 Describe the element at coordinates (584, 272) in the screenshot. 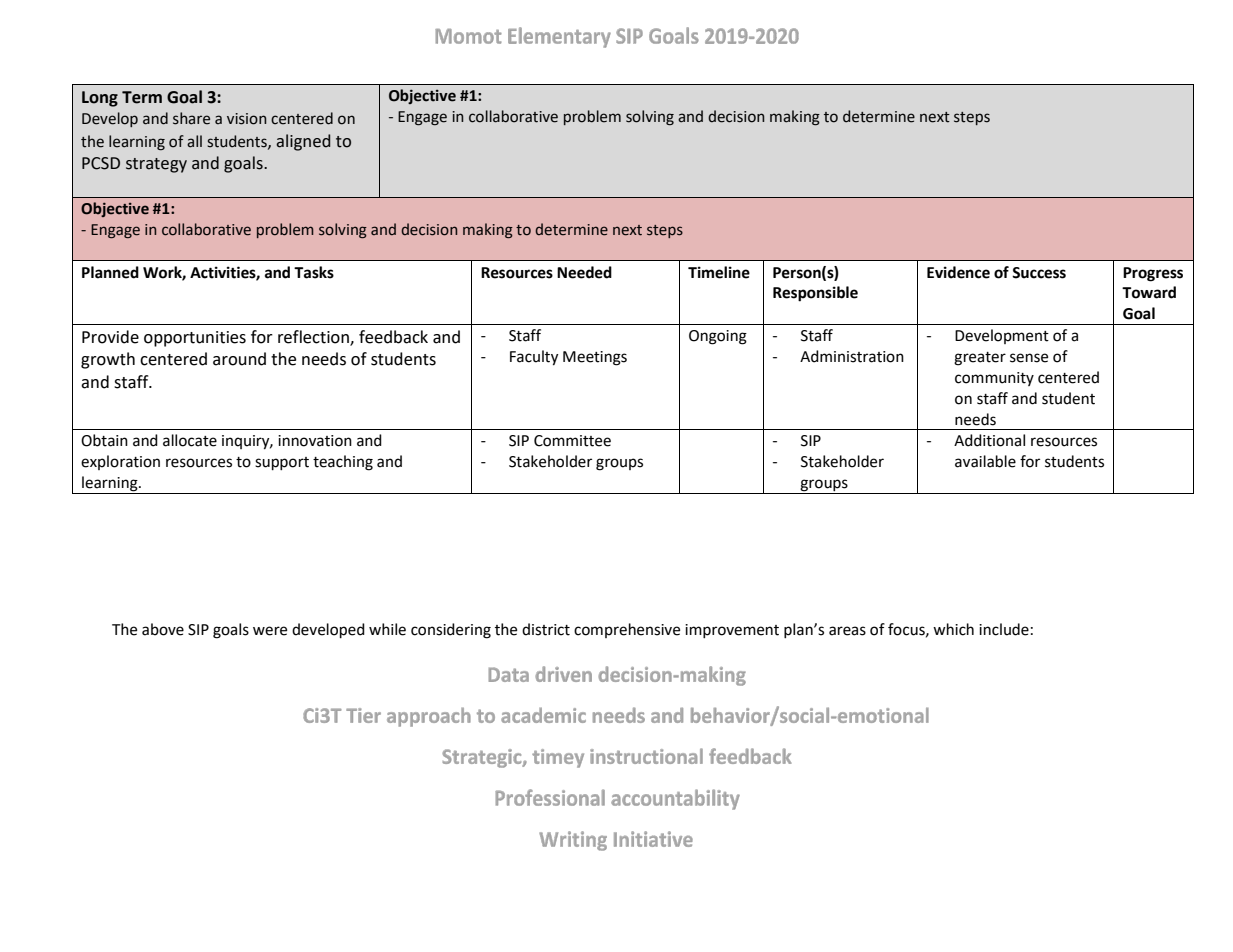

I see `Needed` at that location.
